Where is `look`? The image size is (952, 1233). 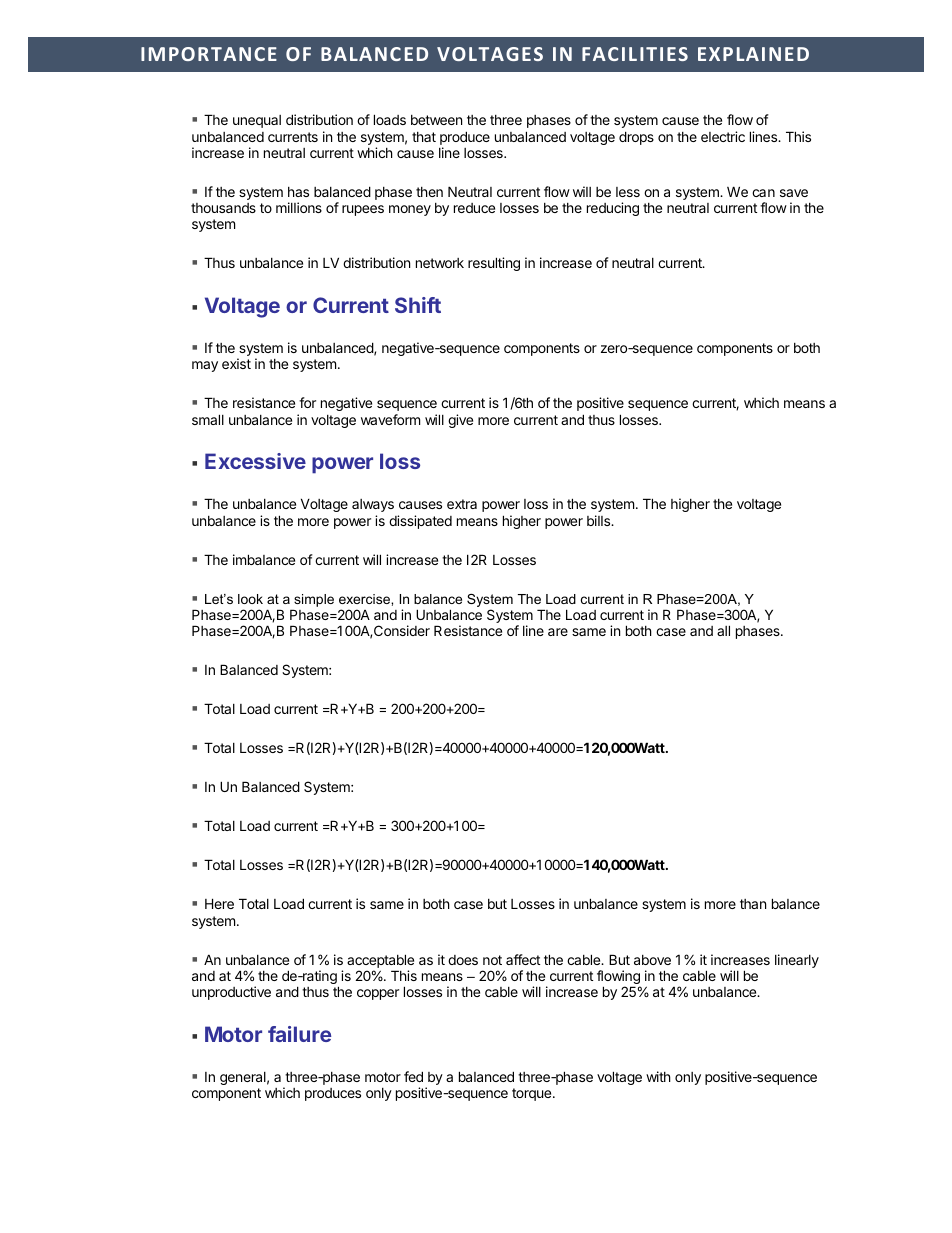
look is located at coordinates (250, 599).
